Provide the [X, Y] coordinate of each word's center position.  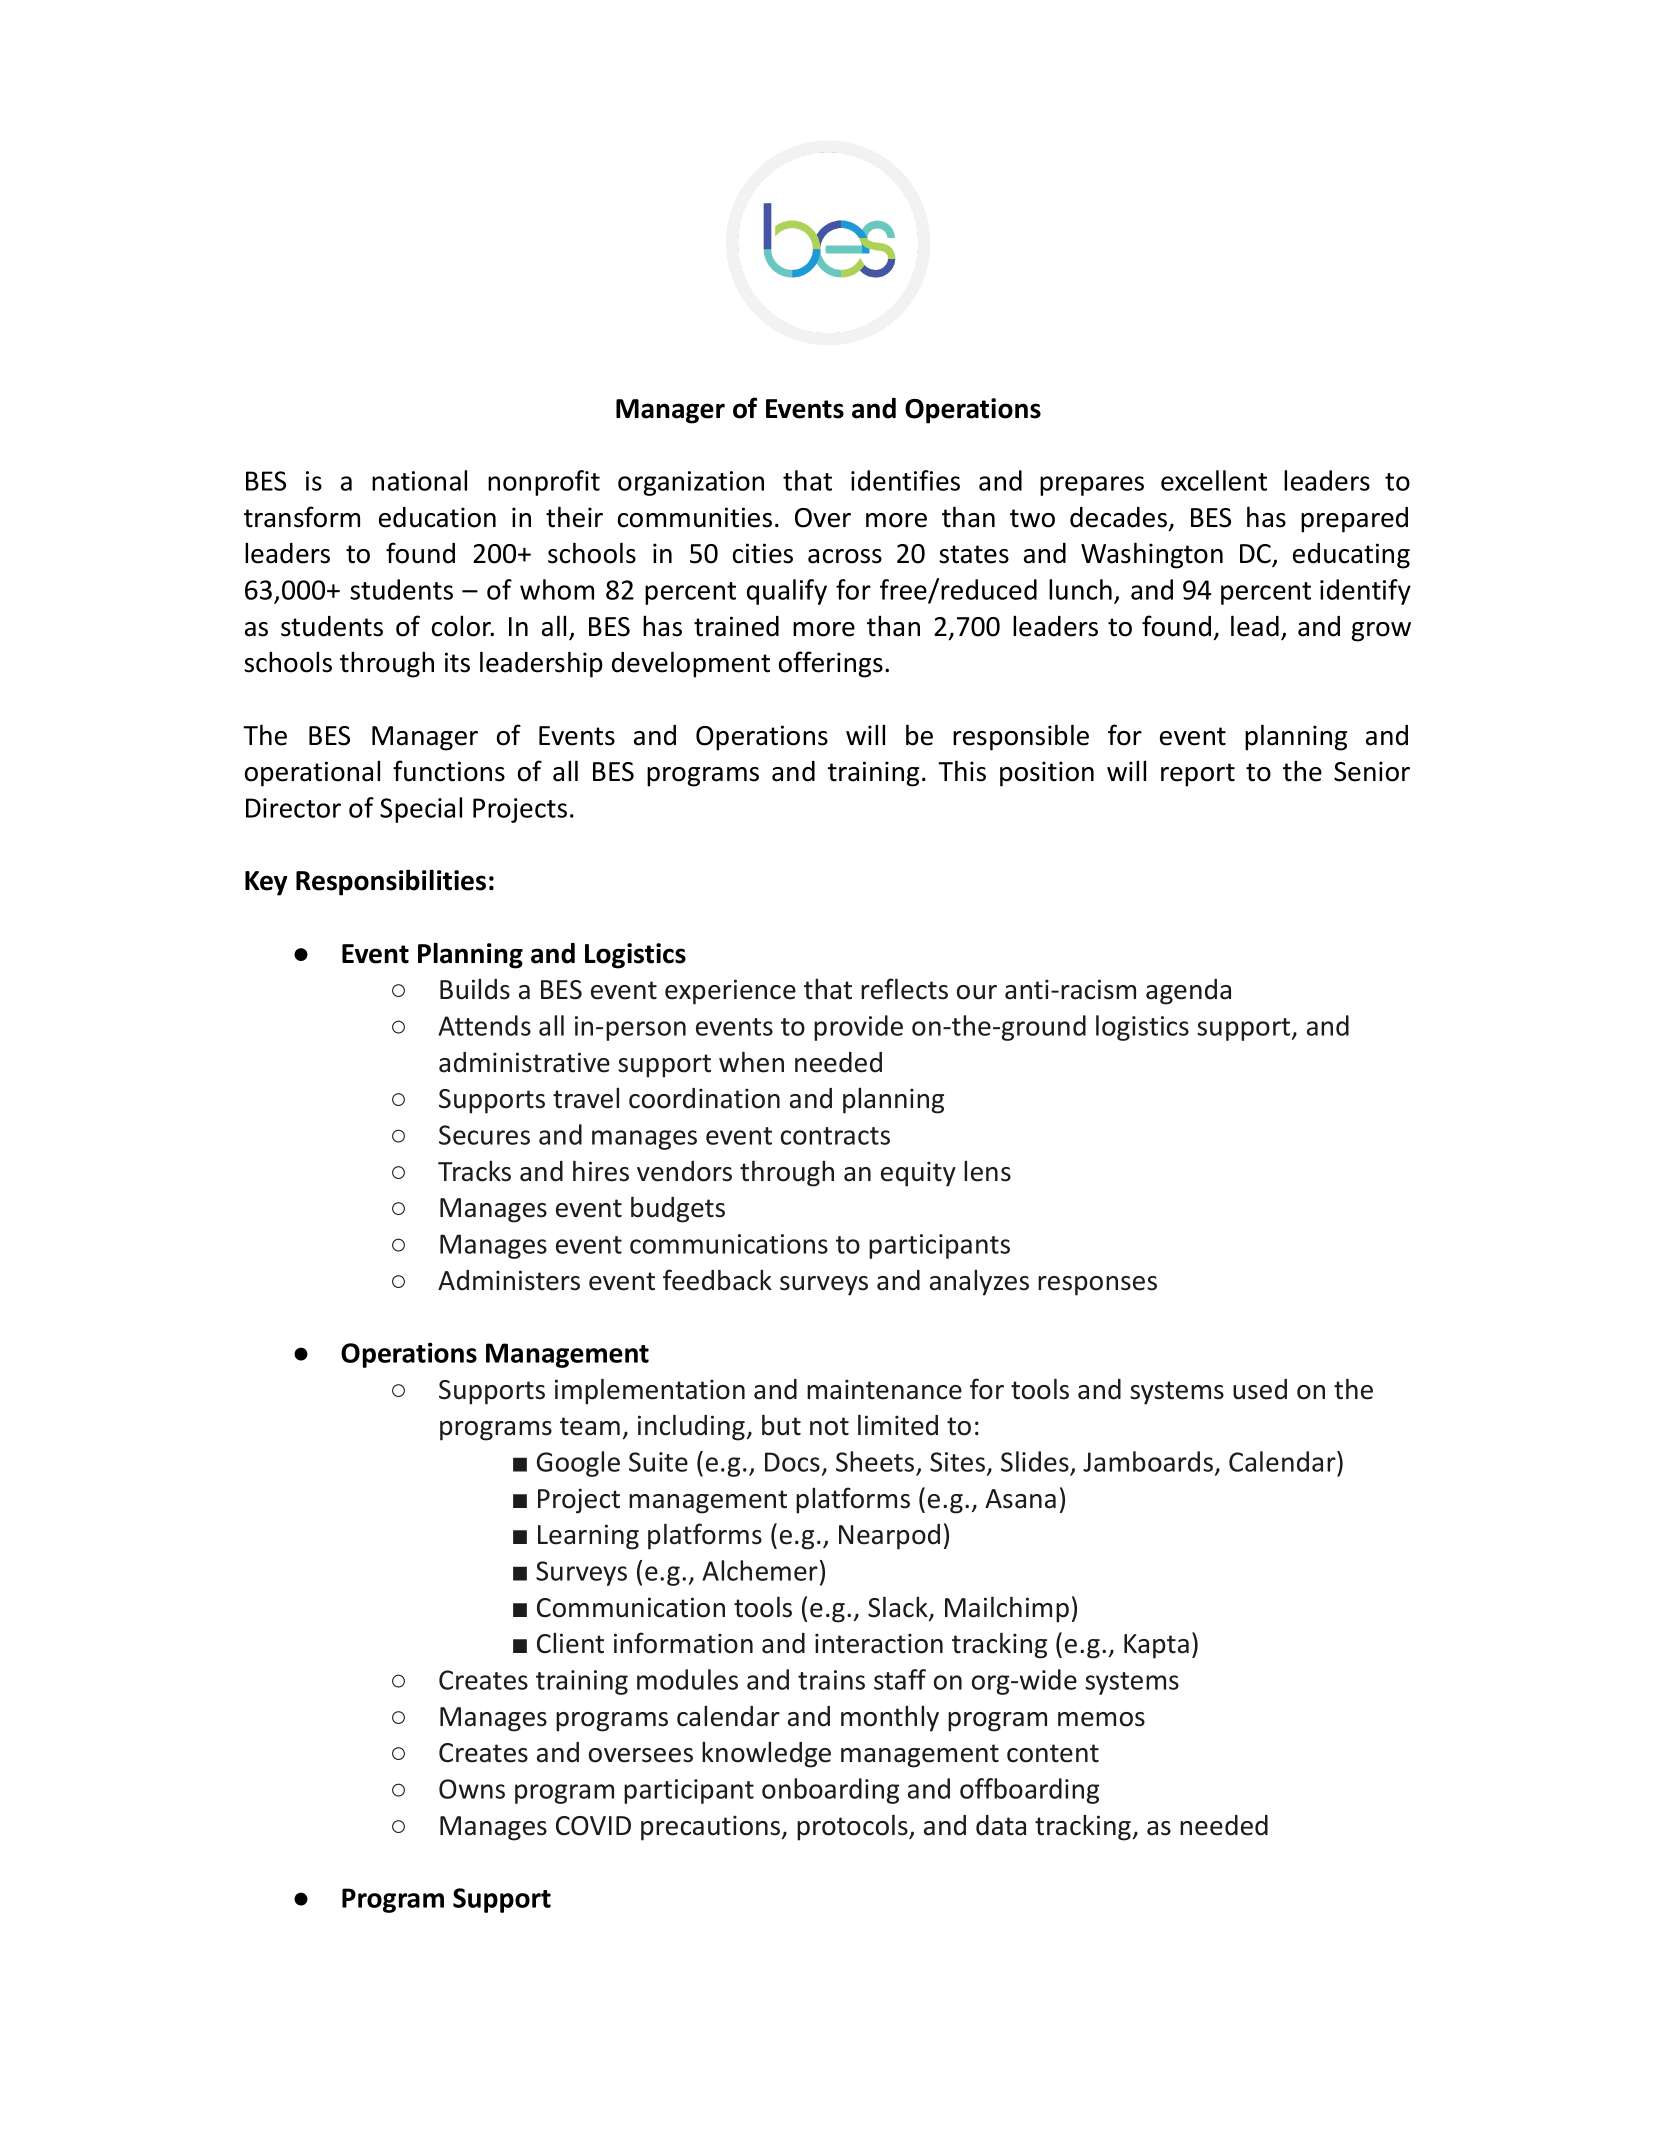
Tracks [474, 1171]
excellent [1214, 480]
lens [987, 1171]
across [845, 556]
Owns [472, 1789]
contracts [835, 1136]
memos [1101, 1719]
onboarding [830, 1791]
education [437, 517]
